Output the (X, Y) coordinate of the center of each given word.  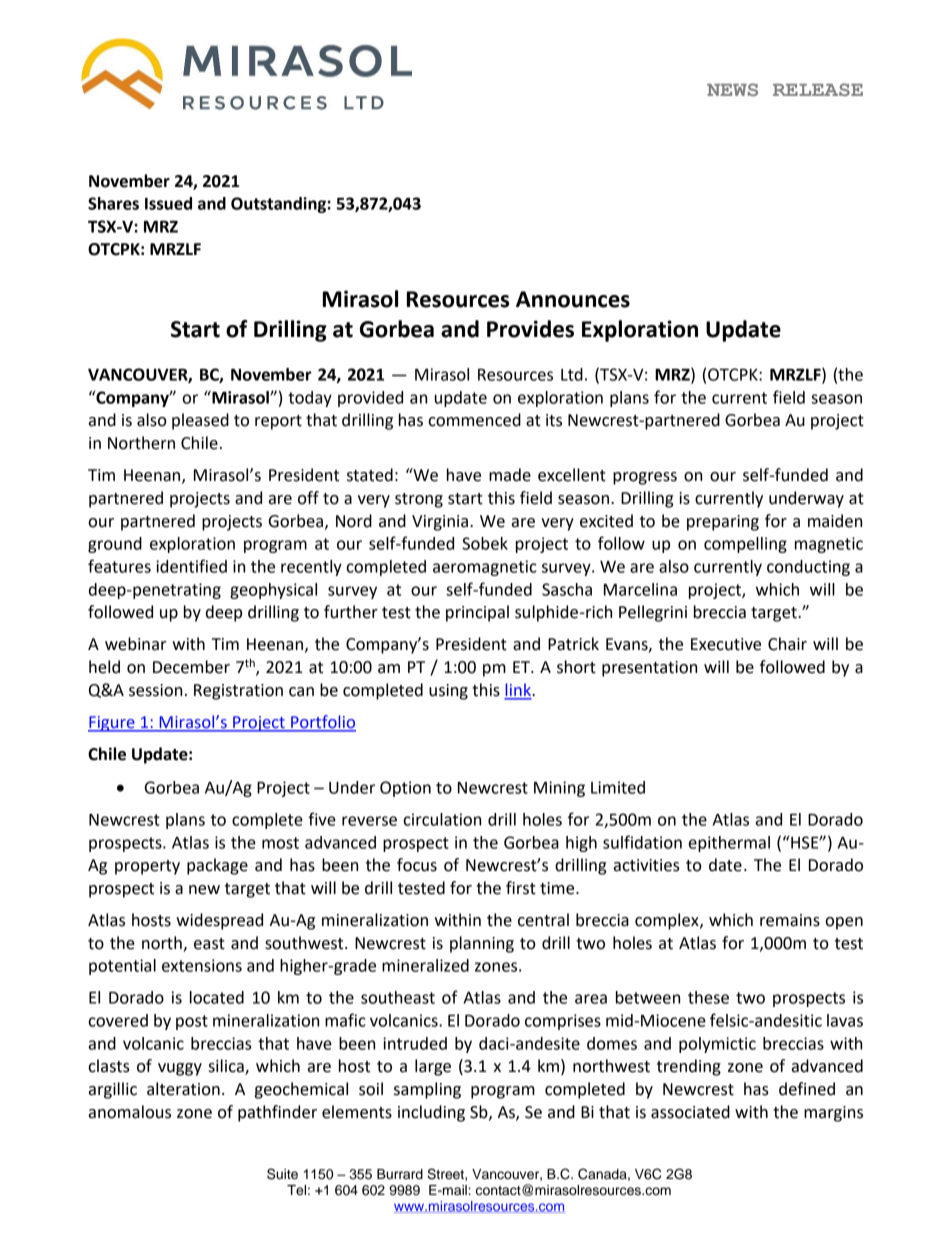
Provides (530, 329)
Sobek (485, 543)
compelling (745, 545)
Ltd (572, 374)
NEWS (732, 89)
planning (482, 944)
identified (191, 566)
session (155, 690)
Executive (726, 644)
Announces (573, 299)
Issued (168, 203)
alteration (183, 1089)
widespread (219, 921)
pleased (200, 421)
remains (790, 920)
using (448, 692)
